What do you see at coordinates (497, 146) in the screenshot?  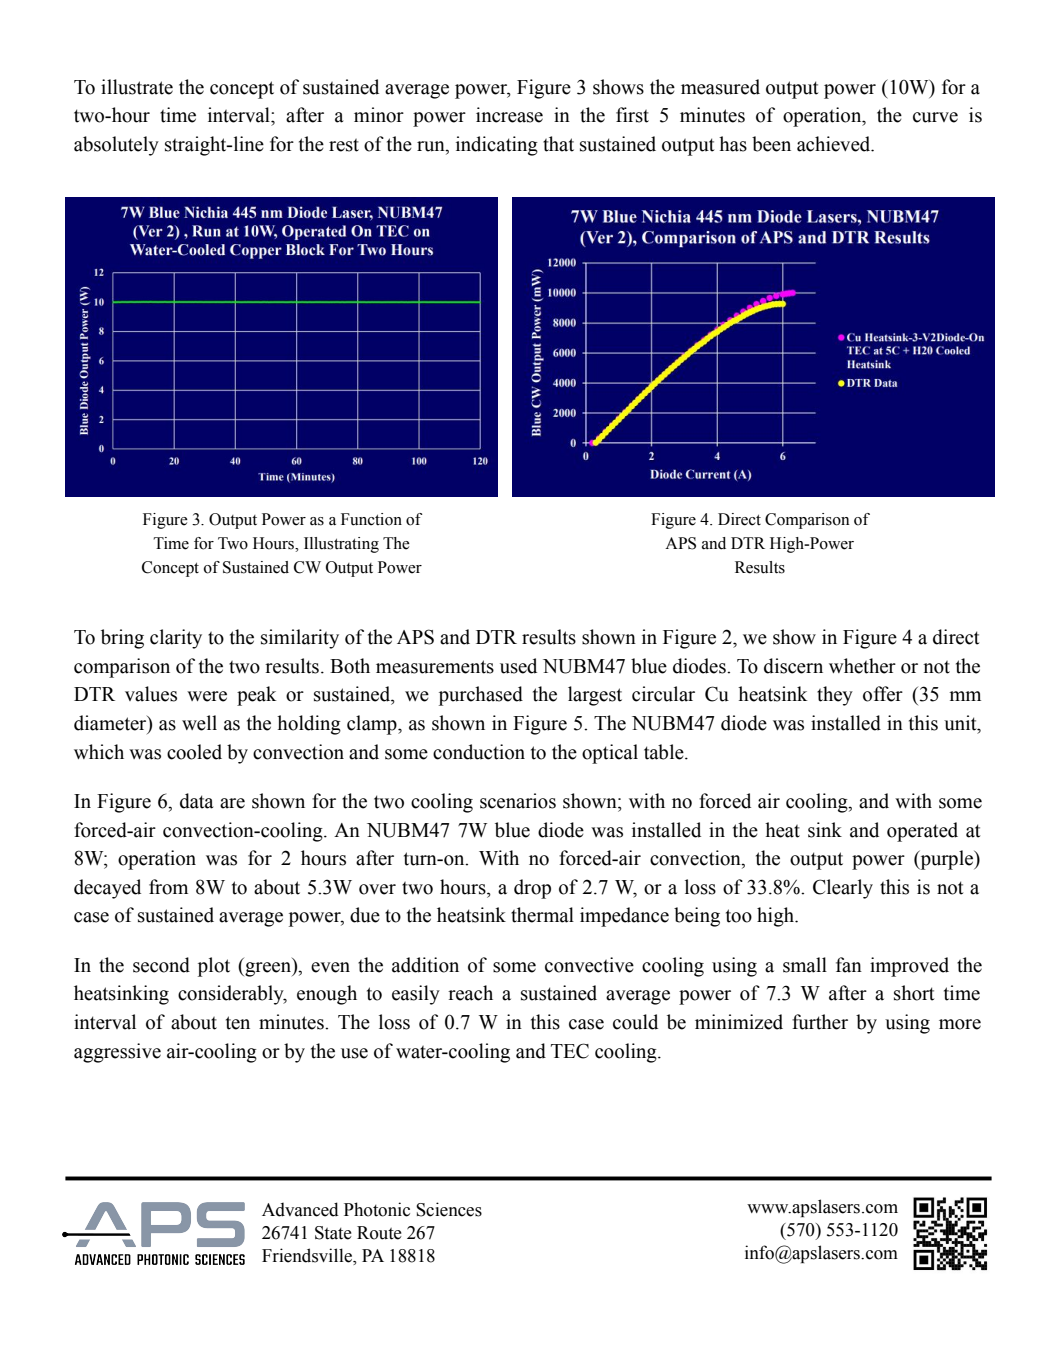 I see `indicating` at bounding box center [497, 146].
